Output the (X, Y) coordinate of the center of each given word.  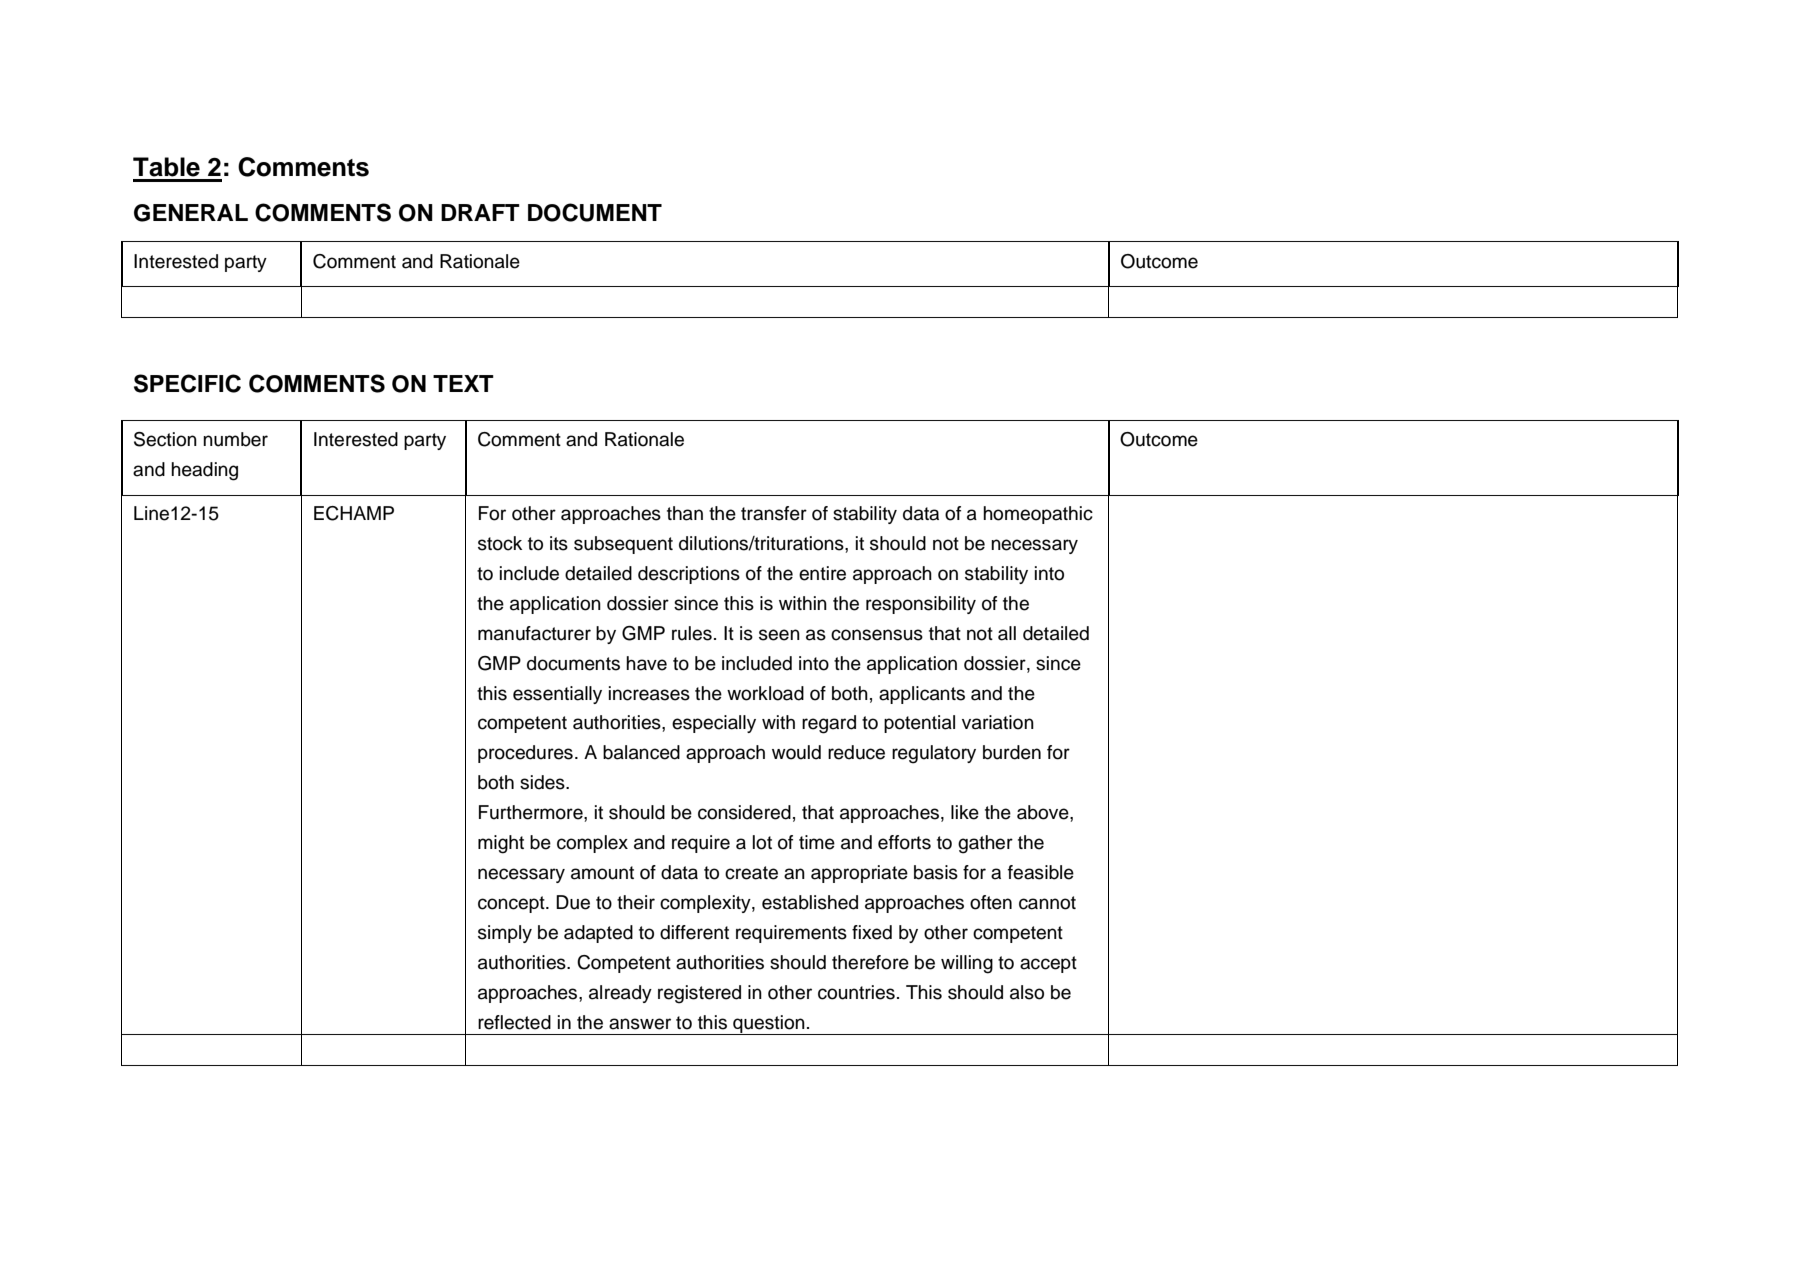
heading (204, 471)
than (685, 513)
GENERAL (191, 213)
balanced (641, 752)
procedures (525, 754)
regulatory (934, 754)
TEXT (463, 383)
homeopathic (1038, 515)
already (620, 994)
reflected (514, 1022)
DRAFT (480, 212)
